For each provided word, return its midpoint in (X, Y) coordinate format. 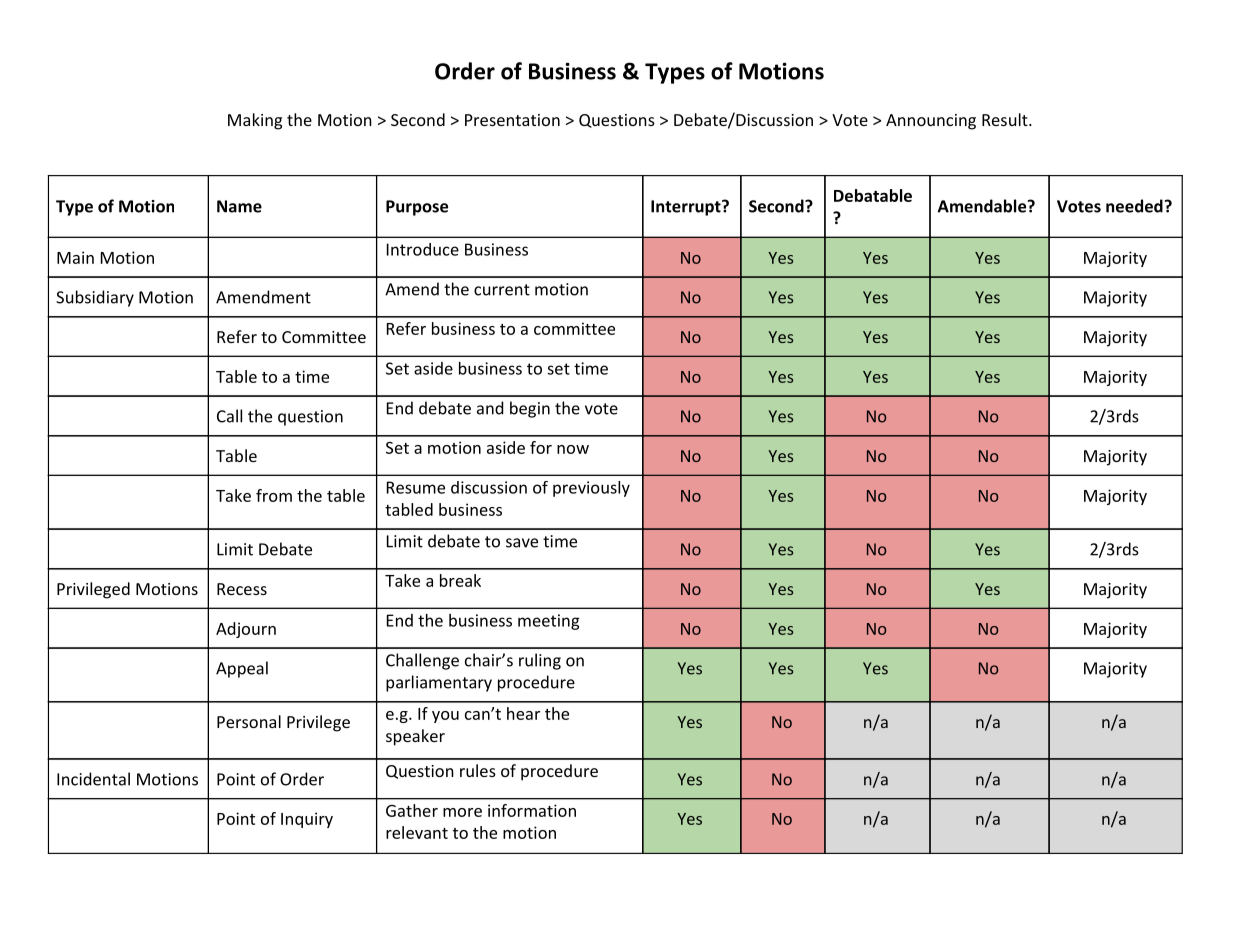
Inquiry (307, 820)
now (573, 449)
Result (1005, 119)
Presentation (512, 120)
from (274, 495)
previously (591, 489)
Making (255, 121)
